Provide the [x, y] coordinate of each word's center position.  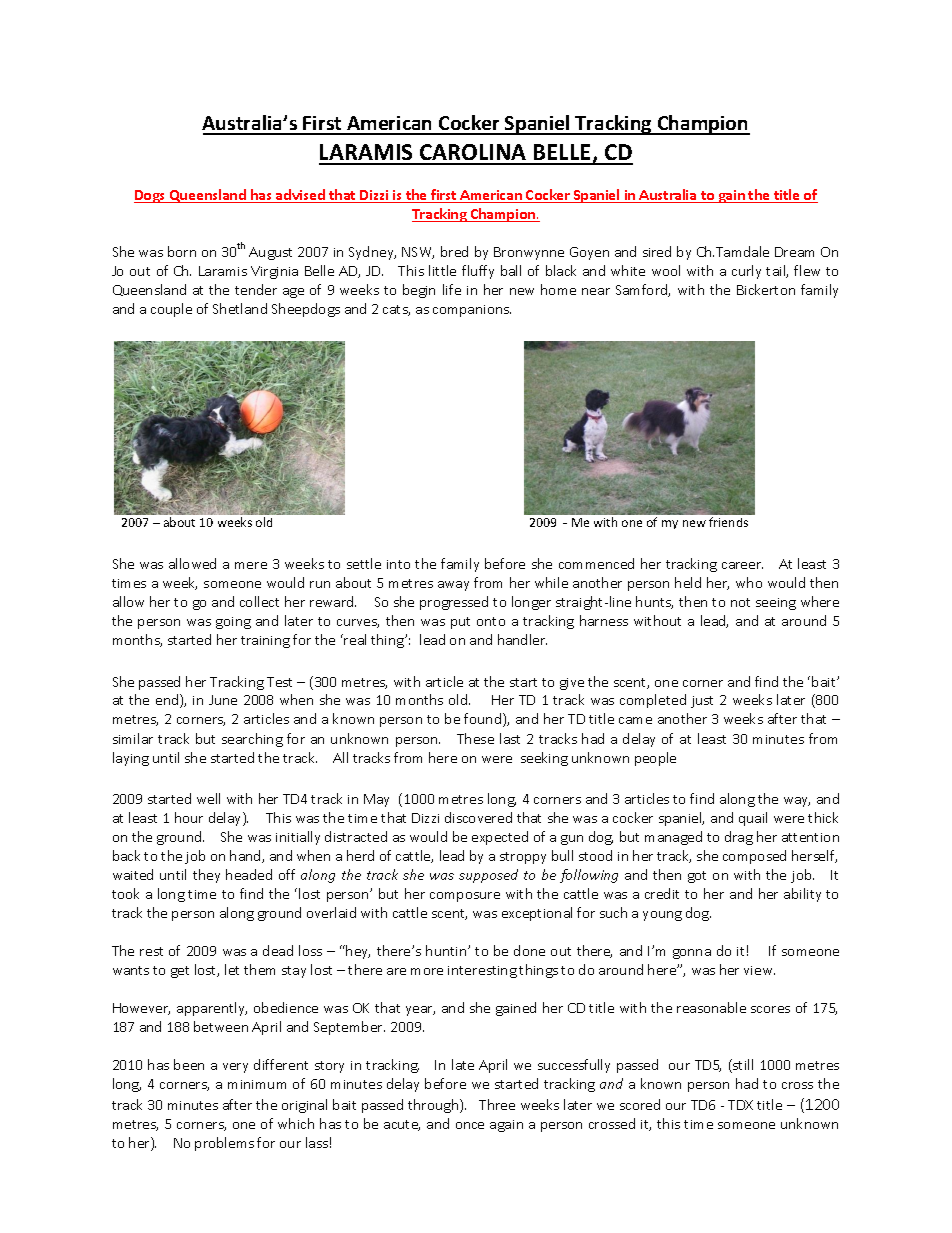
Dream [794, 252]
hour [189, 817]
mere [251, 565]
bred [454, 251]
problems [224, 1144]
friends [728, 522]
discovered [478, 817]
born [182, 251]
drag [739, 838]
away [453, 586]
